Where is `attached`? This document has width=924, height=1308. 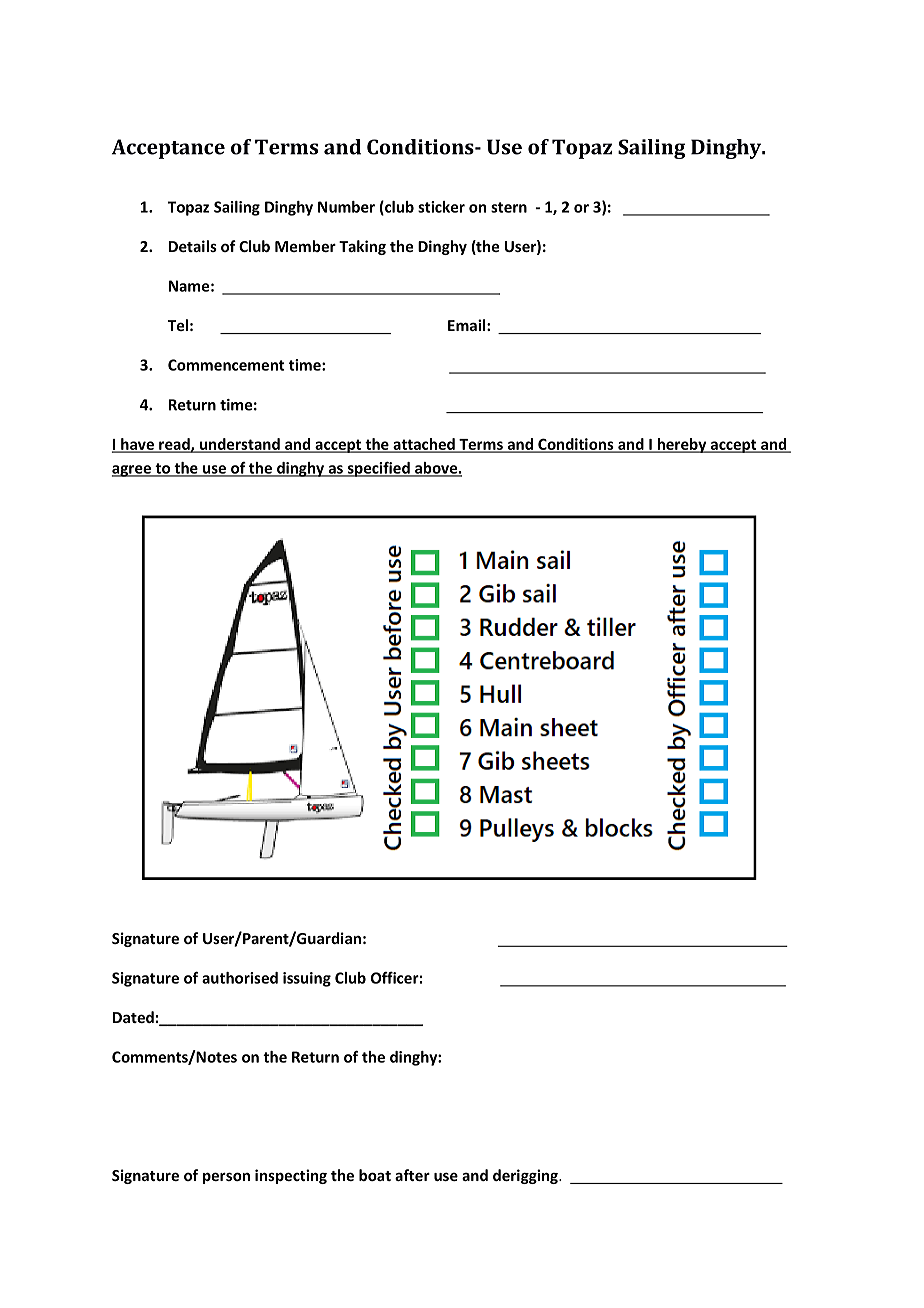 attached is located at coordinates (424, 445).
